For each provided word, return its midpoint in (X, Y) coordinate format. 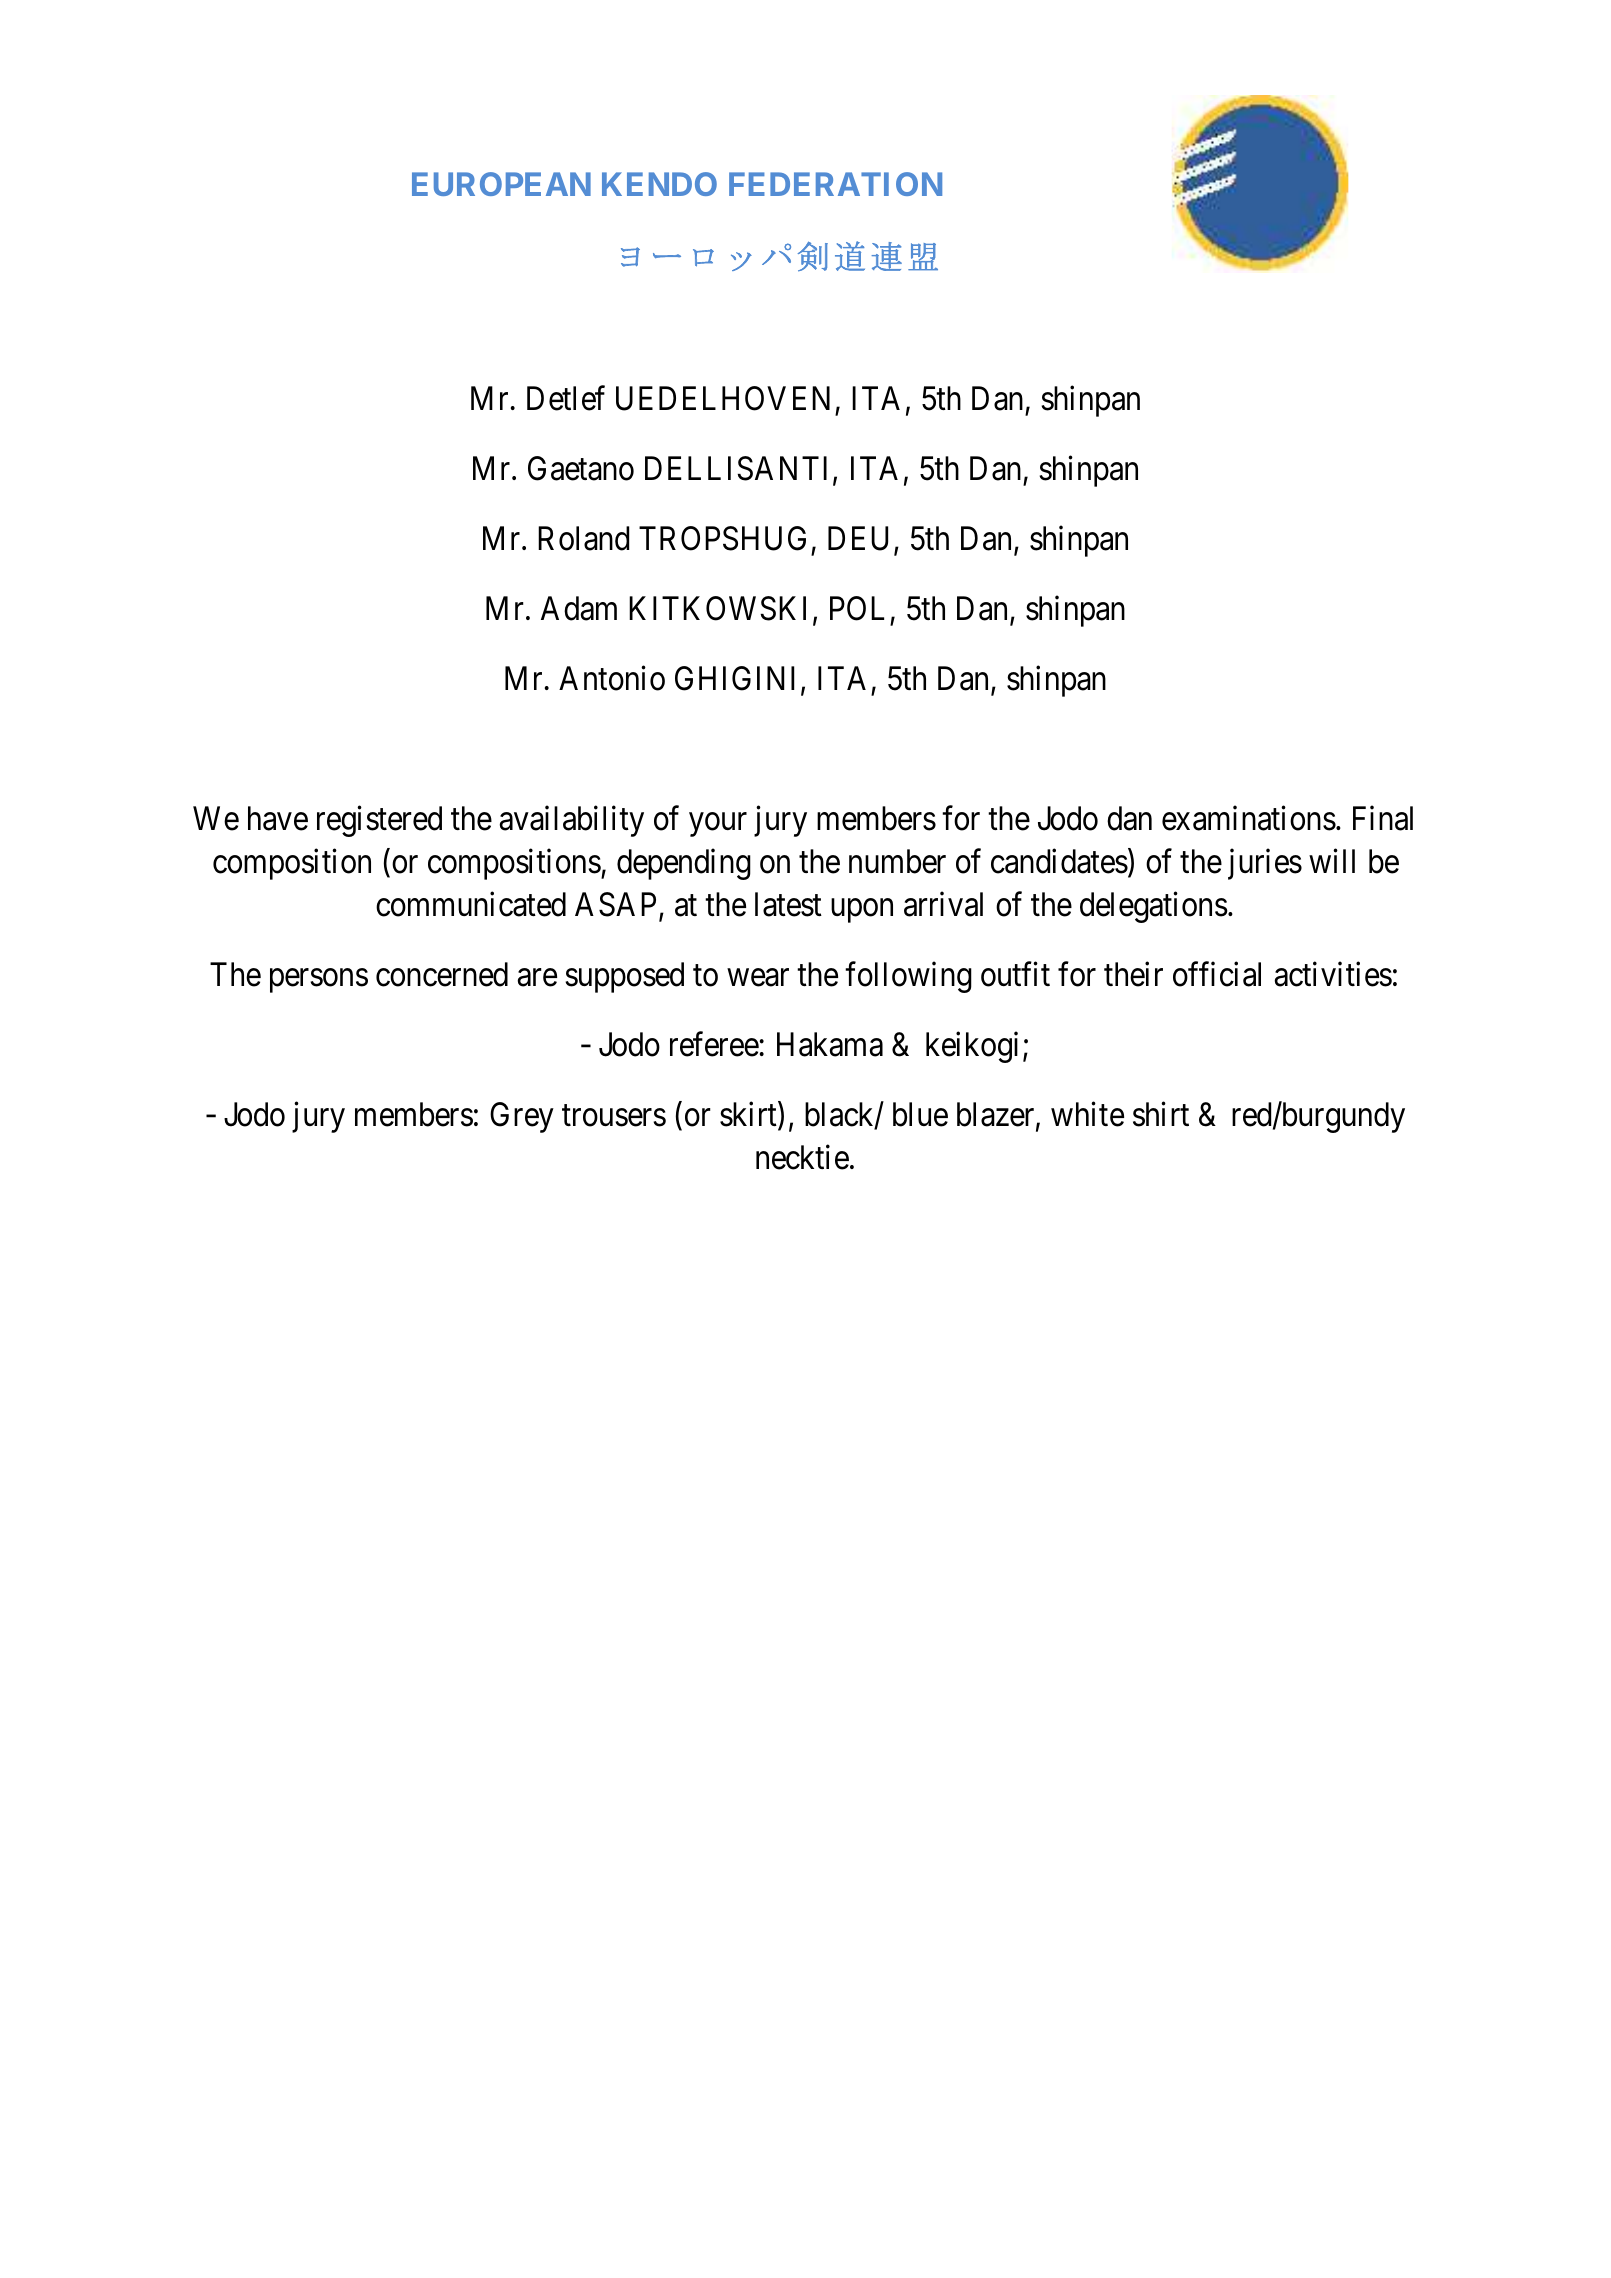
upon (862, 911)
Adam (579, 608)
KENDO (659, 184)
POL (857, 608)
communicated (471, 904)
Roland (583, 538)
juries (1265, 864)
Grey (522, 1117)
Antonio (612, 678)
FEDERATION (835, 184)
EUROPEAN (501, 184)
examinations (1249, 818)
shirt (1161, 1114)
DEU (861, 540)
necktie (802, 1157)
